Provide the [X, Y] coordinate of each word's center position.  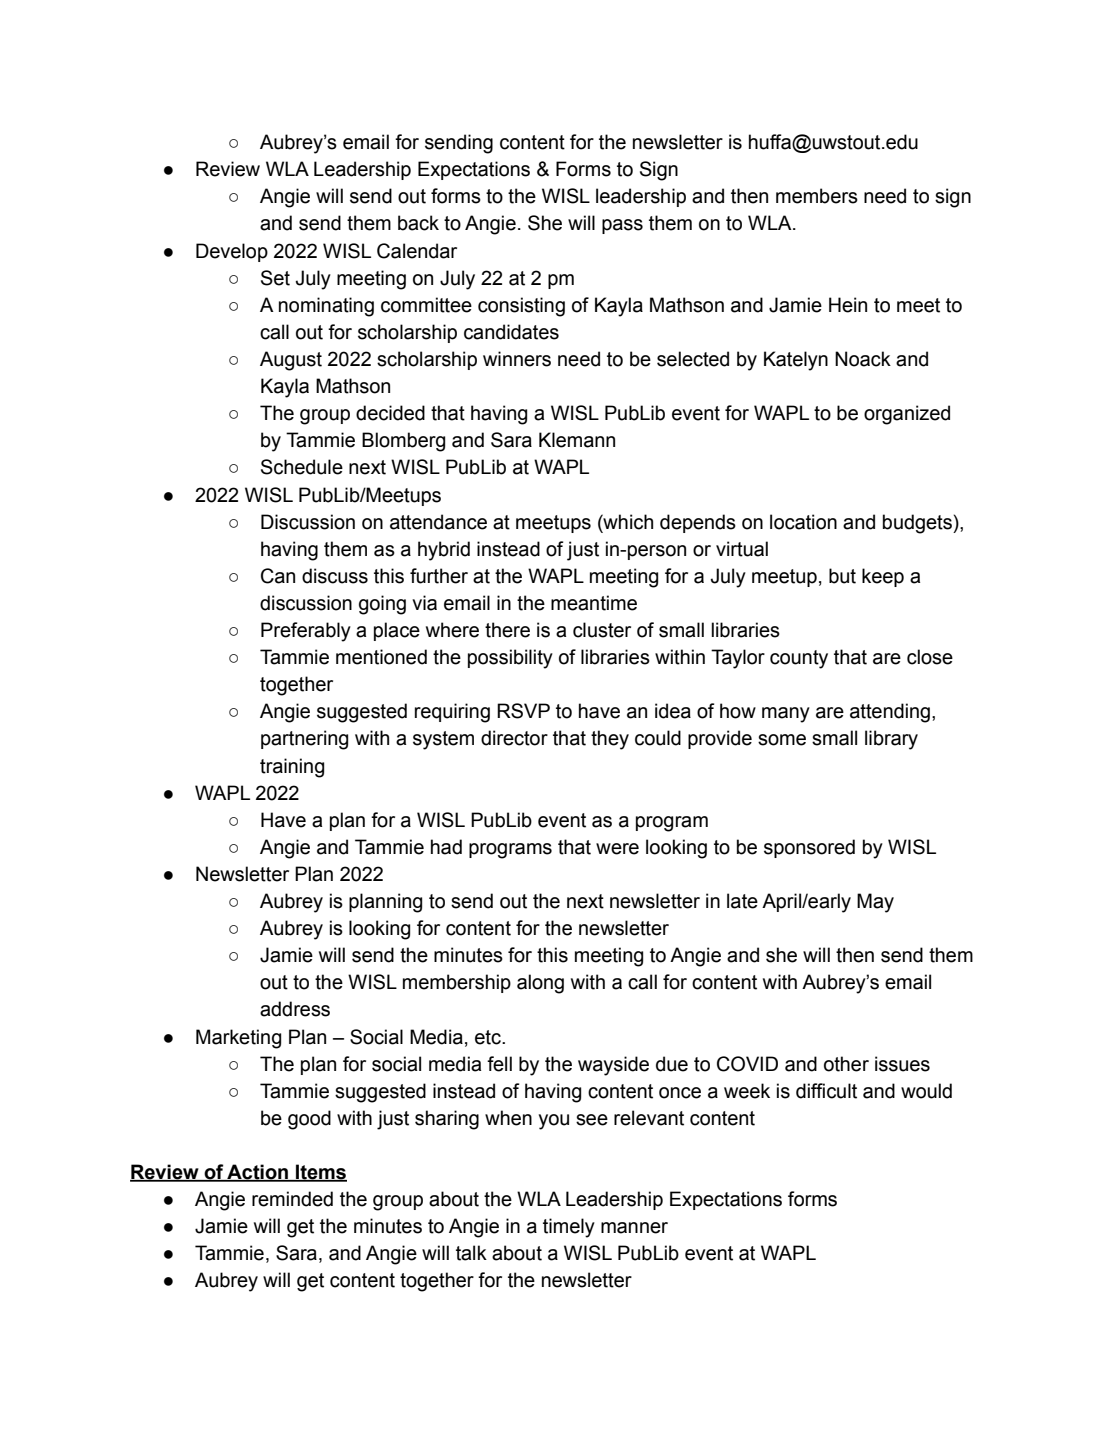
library [891, 740]
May [875, 903]
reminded [292, 1199]
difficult [826, 1091]
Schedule [302, 467]
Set [275, 278]
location [803, 522]
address [295, 1009]
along [540, 984]
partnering [304, 740]
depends [698, 523]
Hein [848, 305]
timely [569, 1228]
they [610, 740]
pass [622, 226]
